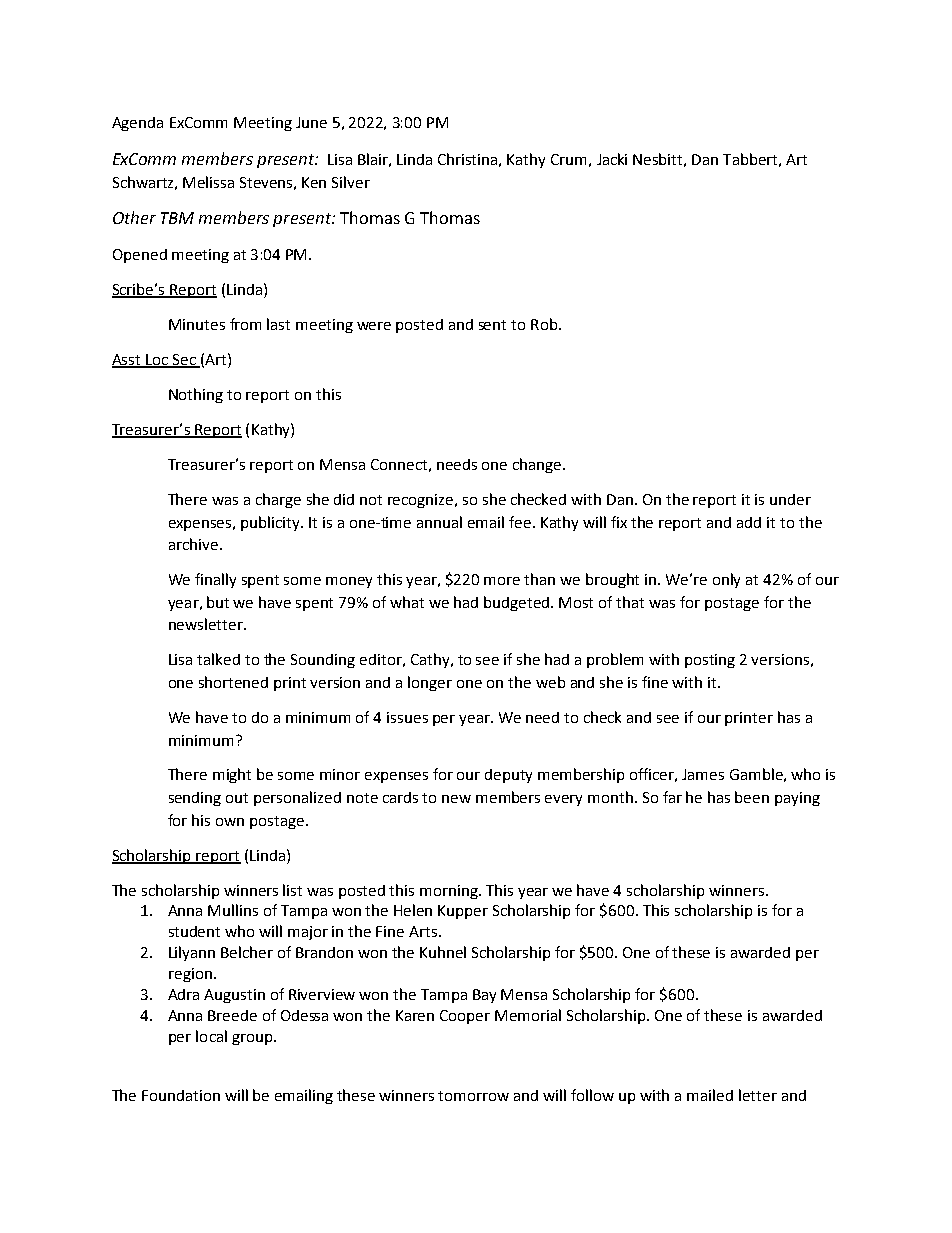 The height and width of the document is (1233, 952). I want to click on Melissa, so click(208, 182).
